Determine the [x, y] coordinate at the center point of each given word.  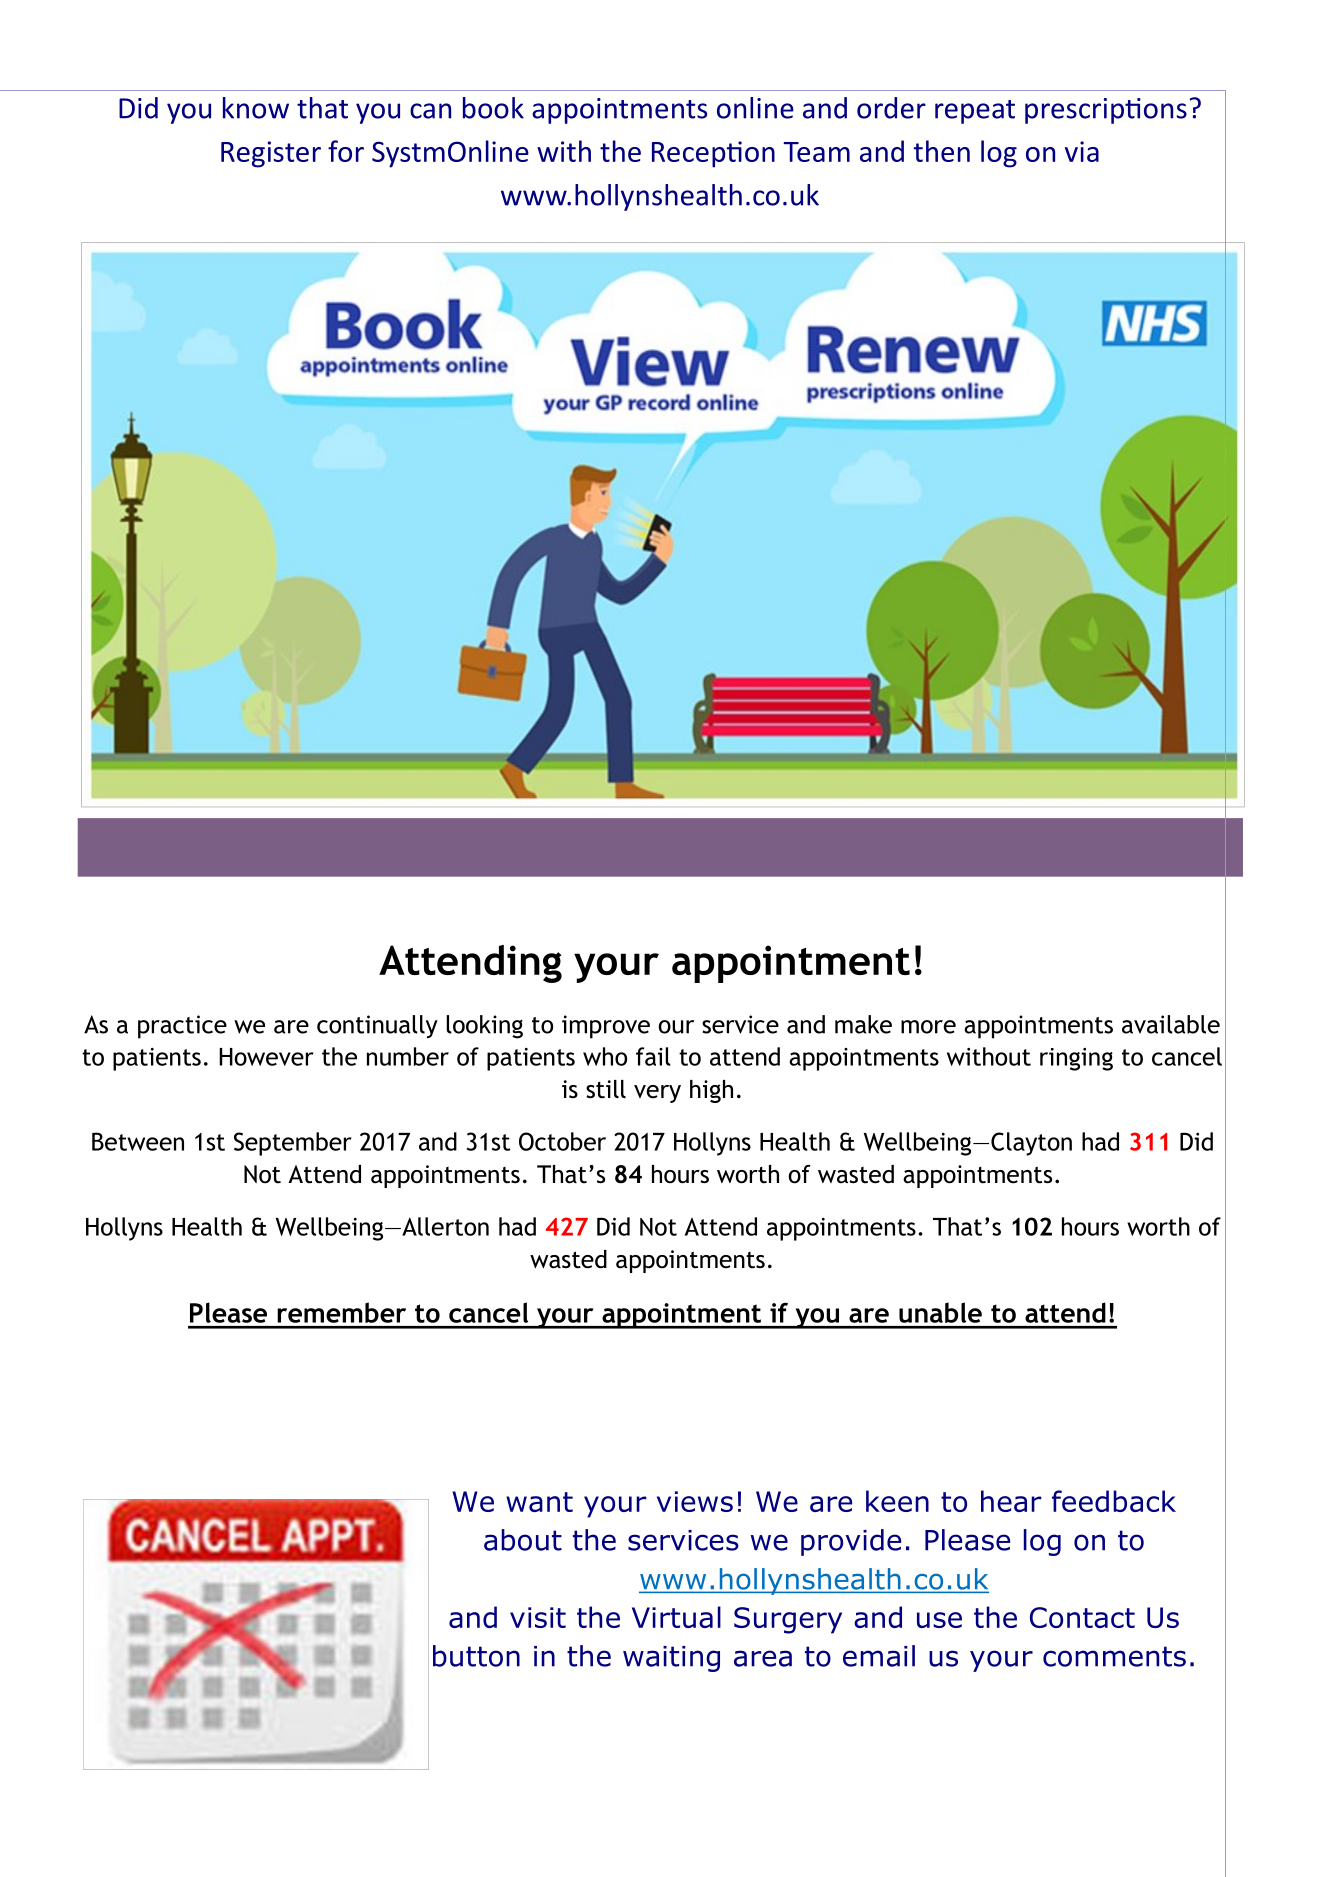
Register [271, 154]
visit [538, 1617]
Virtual [676, 1617]
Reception [713, 154]
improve [606, 1027]
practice [182, 1027]
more [928, 1027]
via [1082, 151]
